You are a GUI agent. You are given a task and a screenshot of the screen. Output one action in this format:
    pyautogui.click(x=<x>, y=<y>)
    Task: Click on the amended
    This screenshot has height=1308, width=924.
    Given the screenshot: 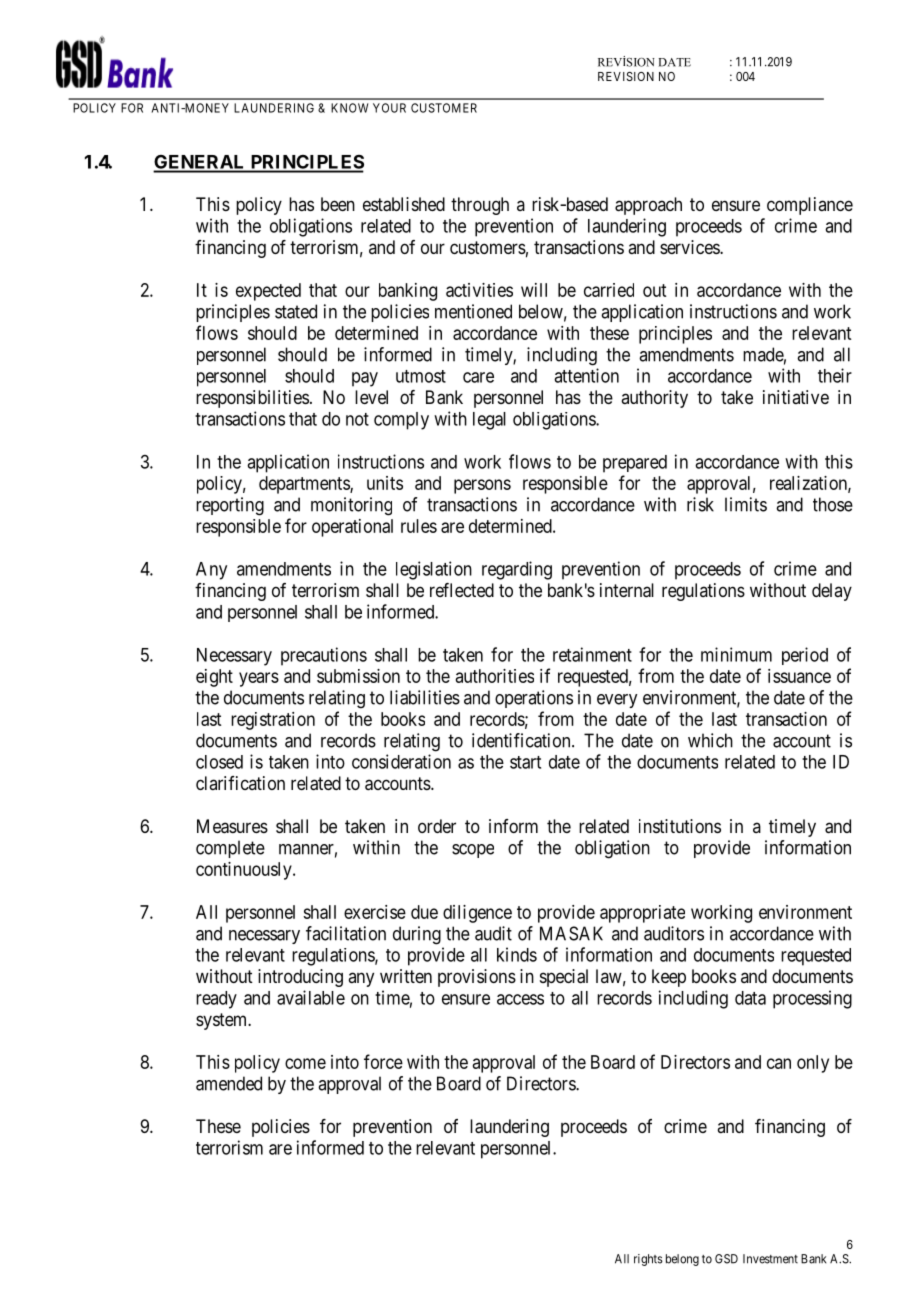 What is the action you would take?
    pyautogui.click(x=229, y=1083)
